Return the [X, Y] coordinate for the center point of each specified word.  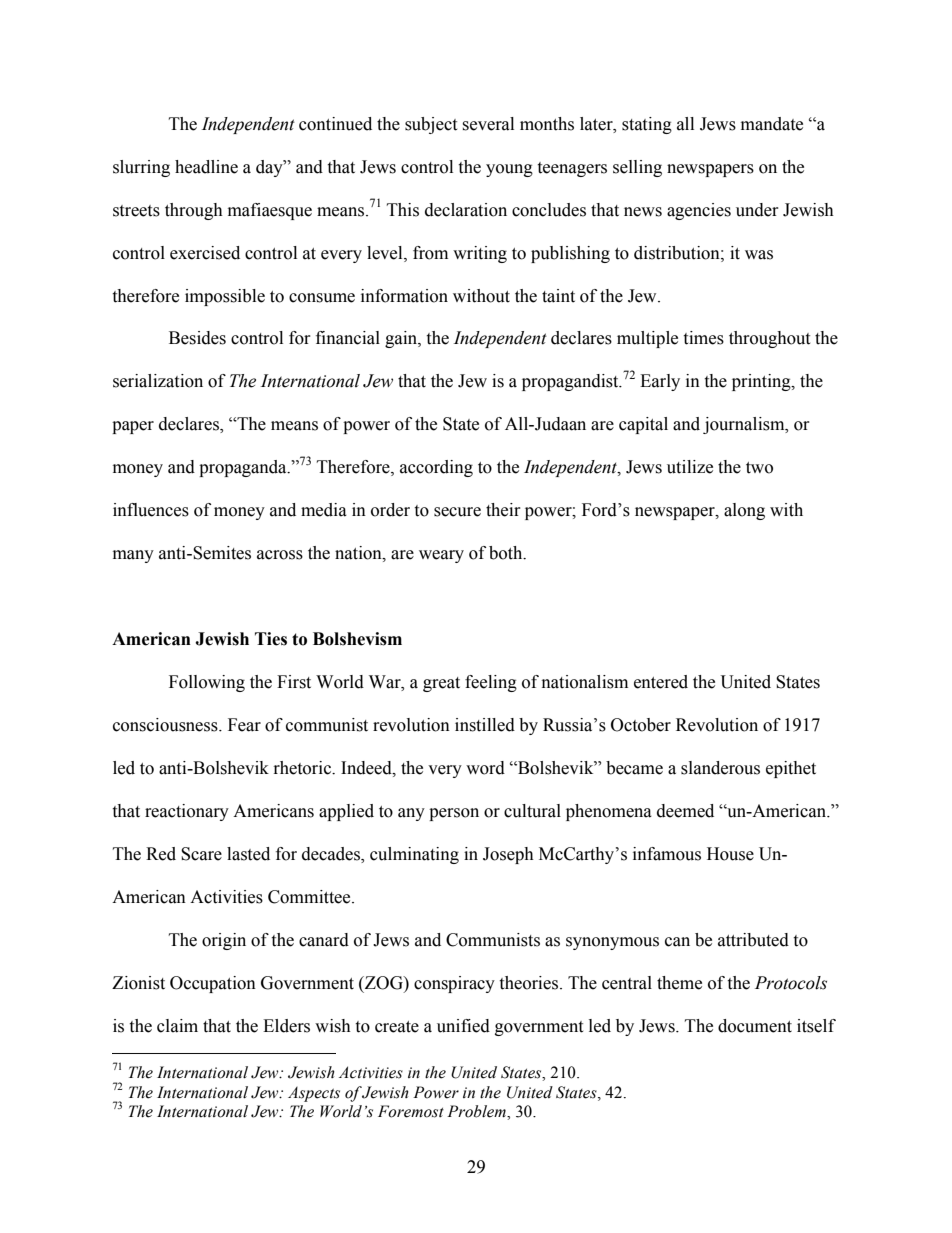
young [509, 170]
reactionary [187, 812]
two [759, 468]
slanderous [720, 768]
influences [151, 510]
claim [177, 1026]
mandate [772, 124]
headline [206, 167]
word [485, 768]
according [436, 468]
